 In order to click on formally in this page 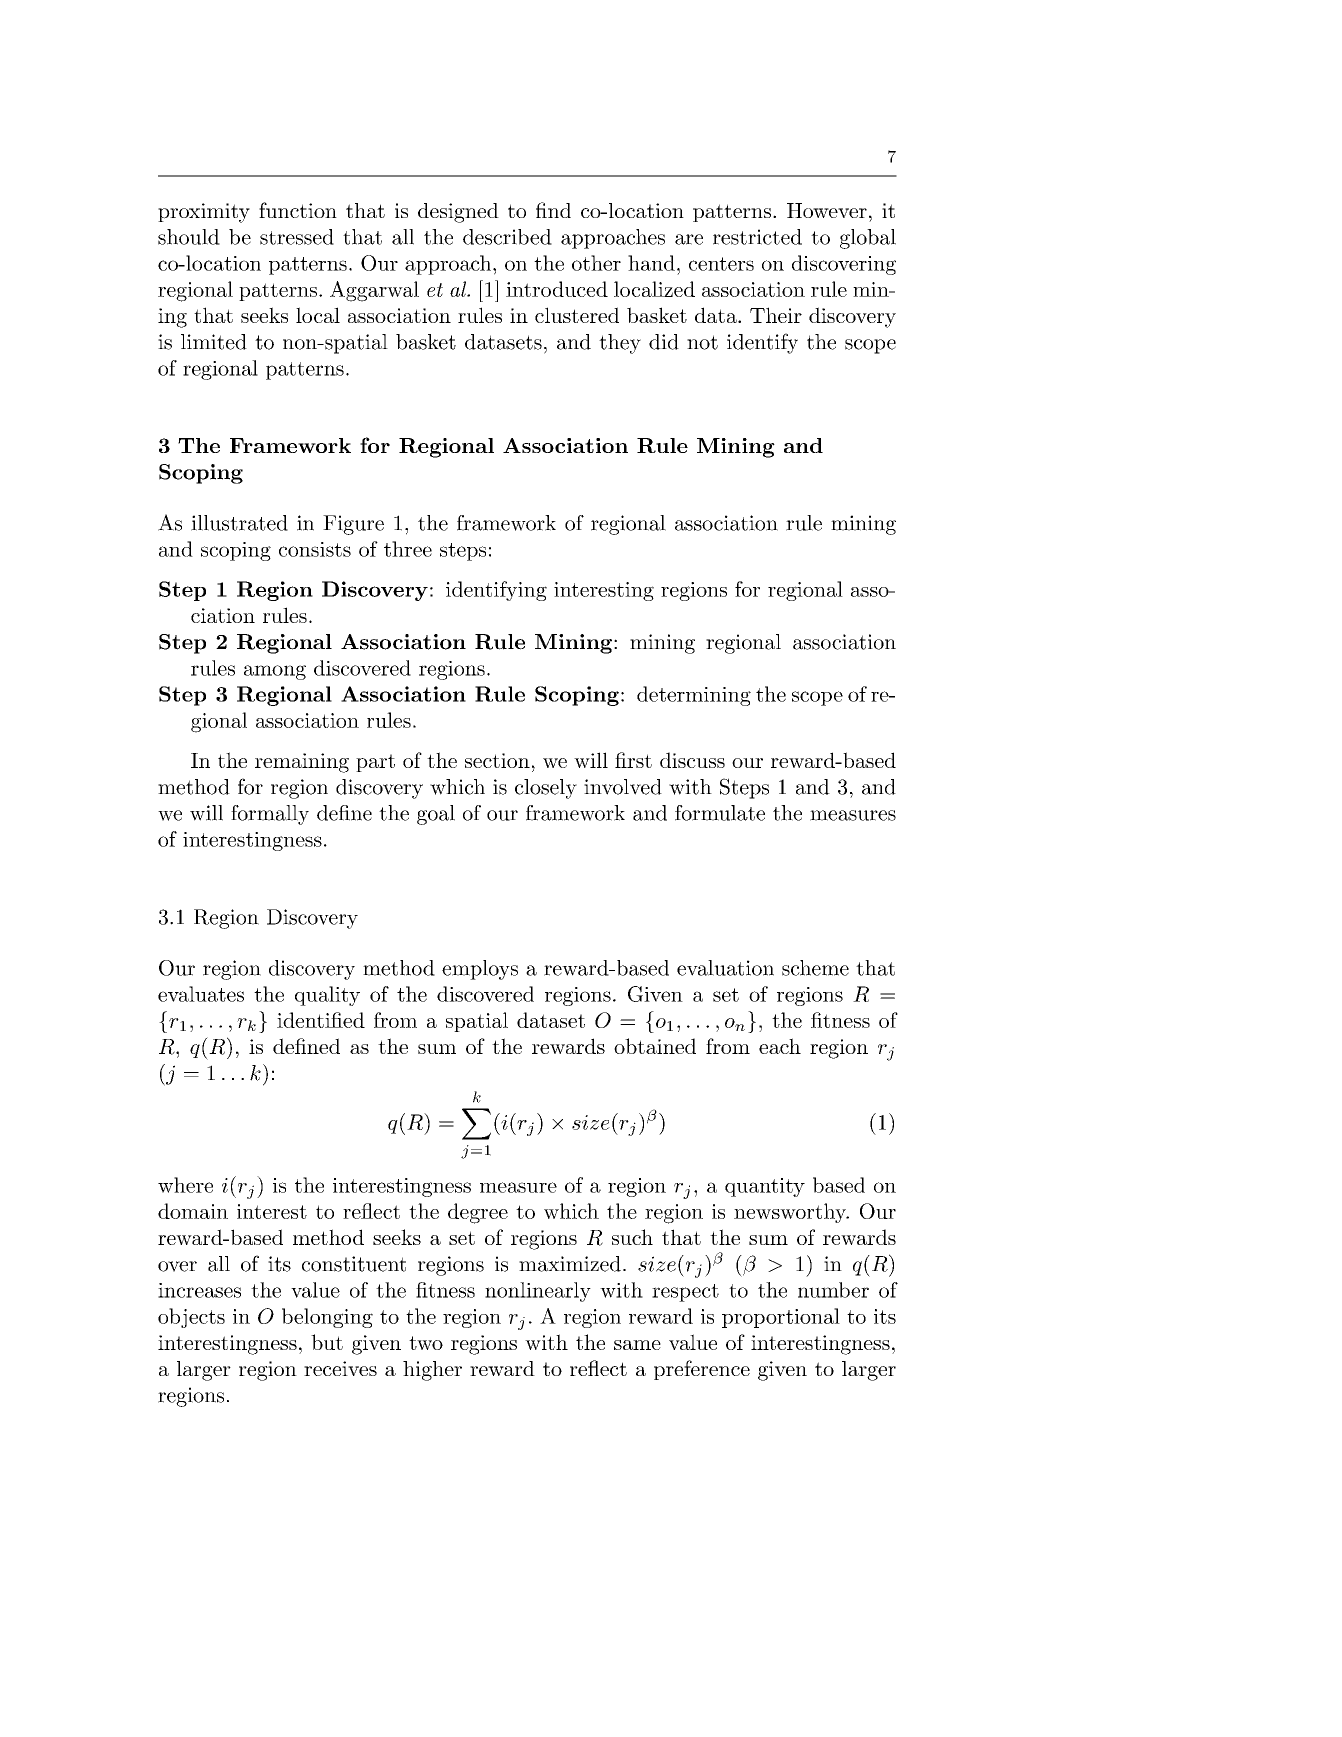, I will do `click(270, 815)`.
